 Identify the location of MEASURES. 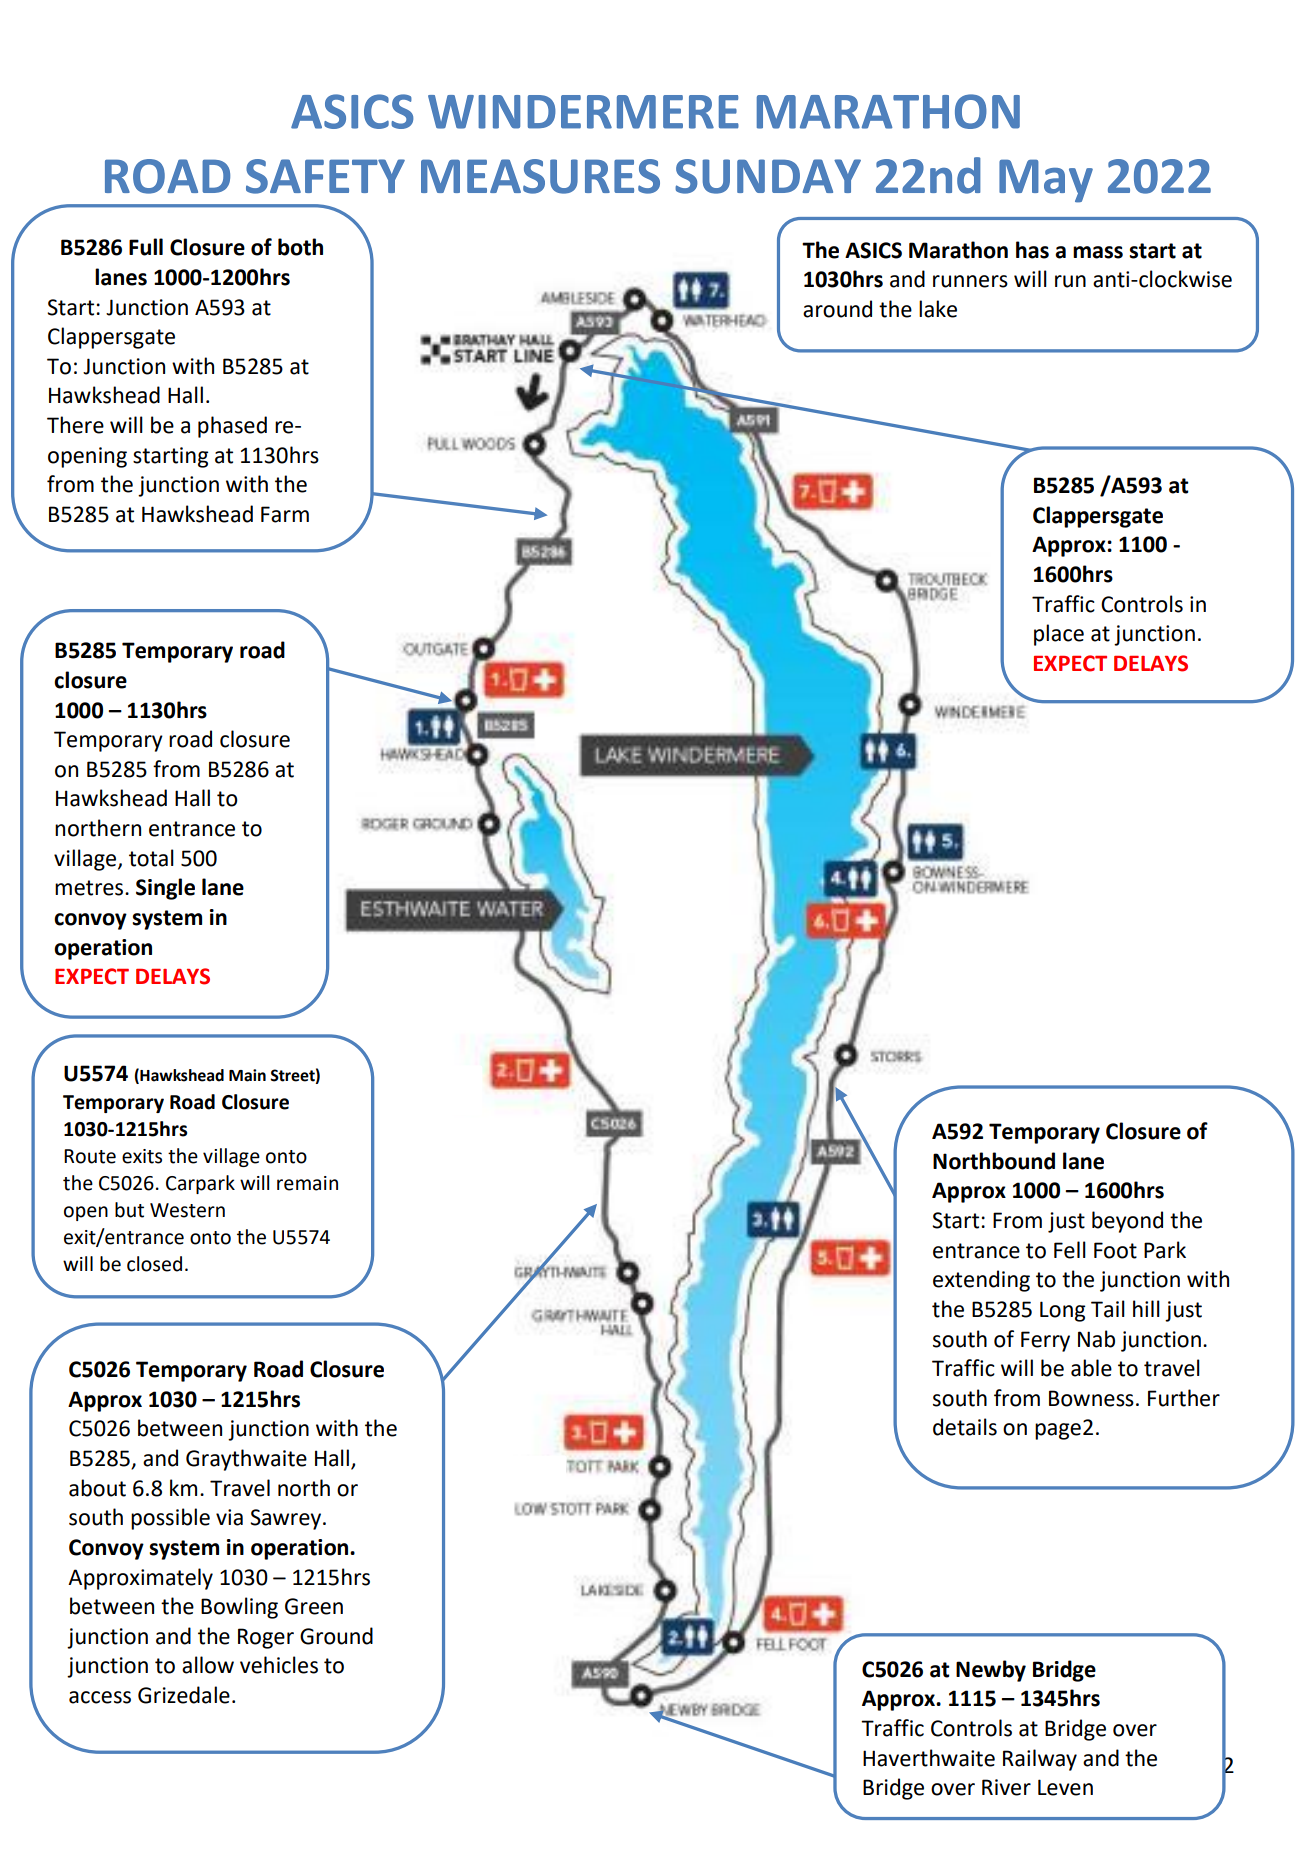
(540, 176).
